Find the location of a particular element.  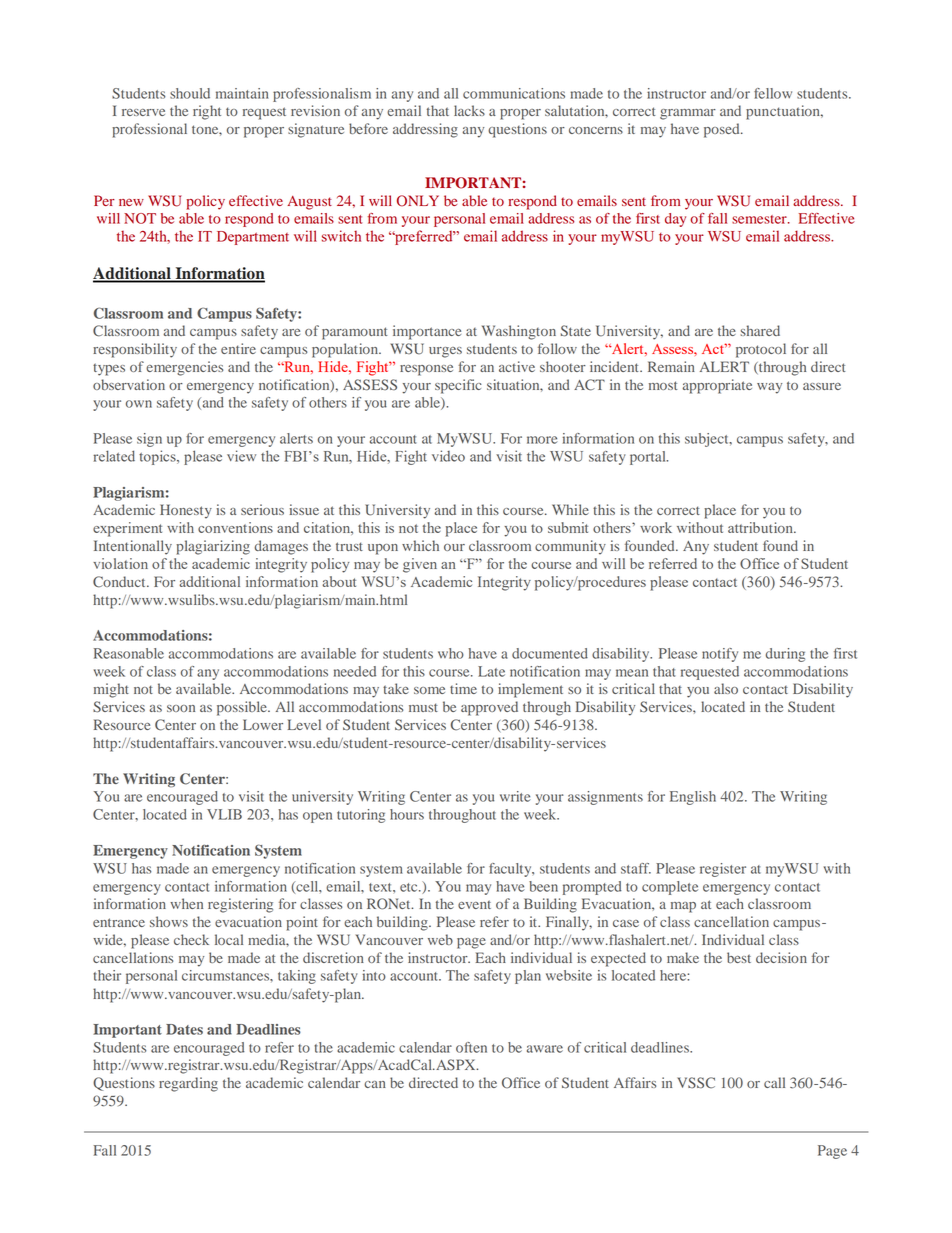

shared is located at coordinates (760, 330).
